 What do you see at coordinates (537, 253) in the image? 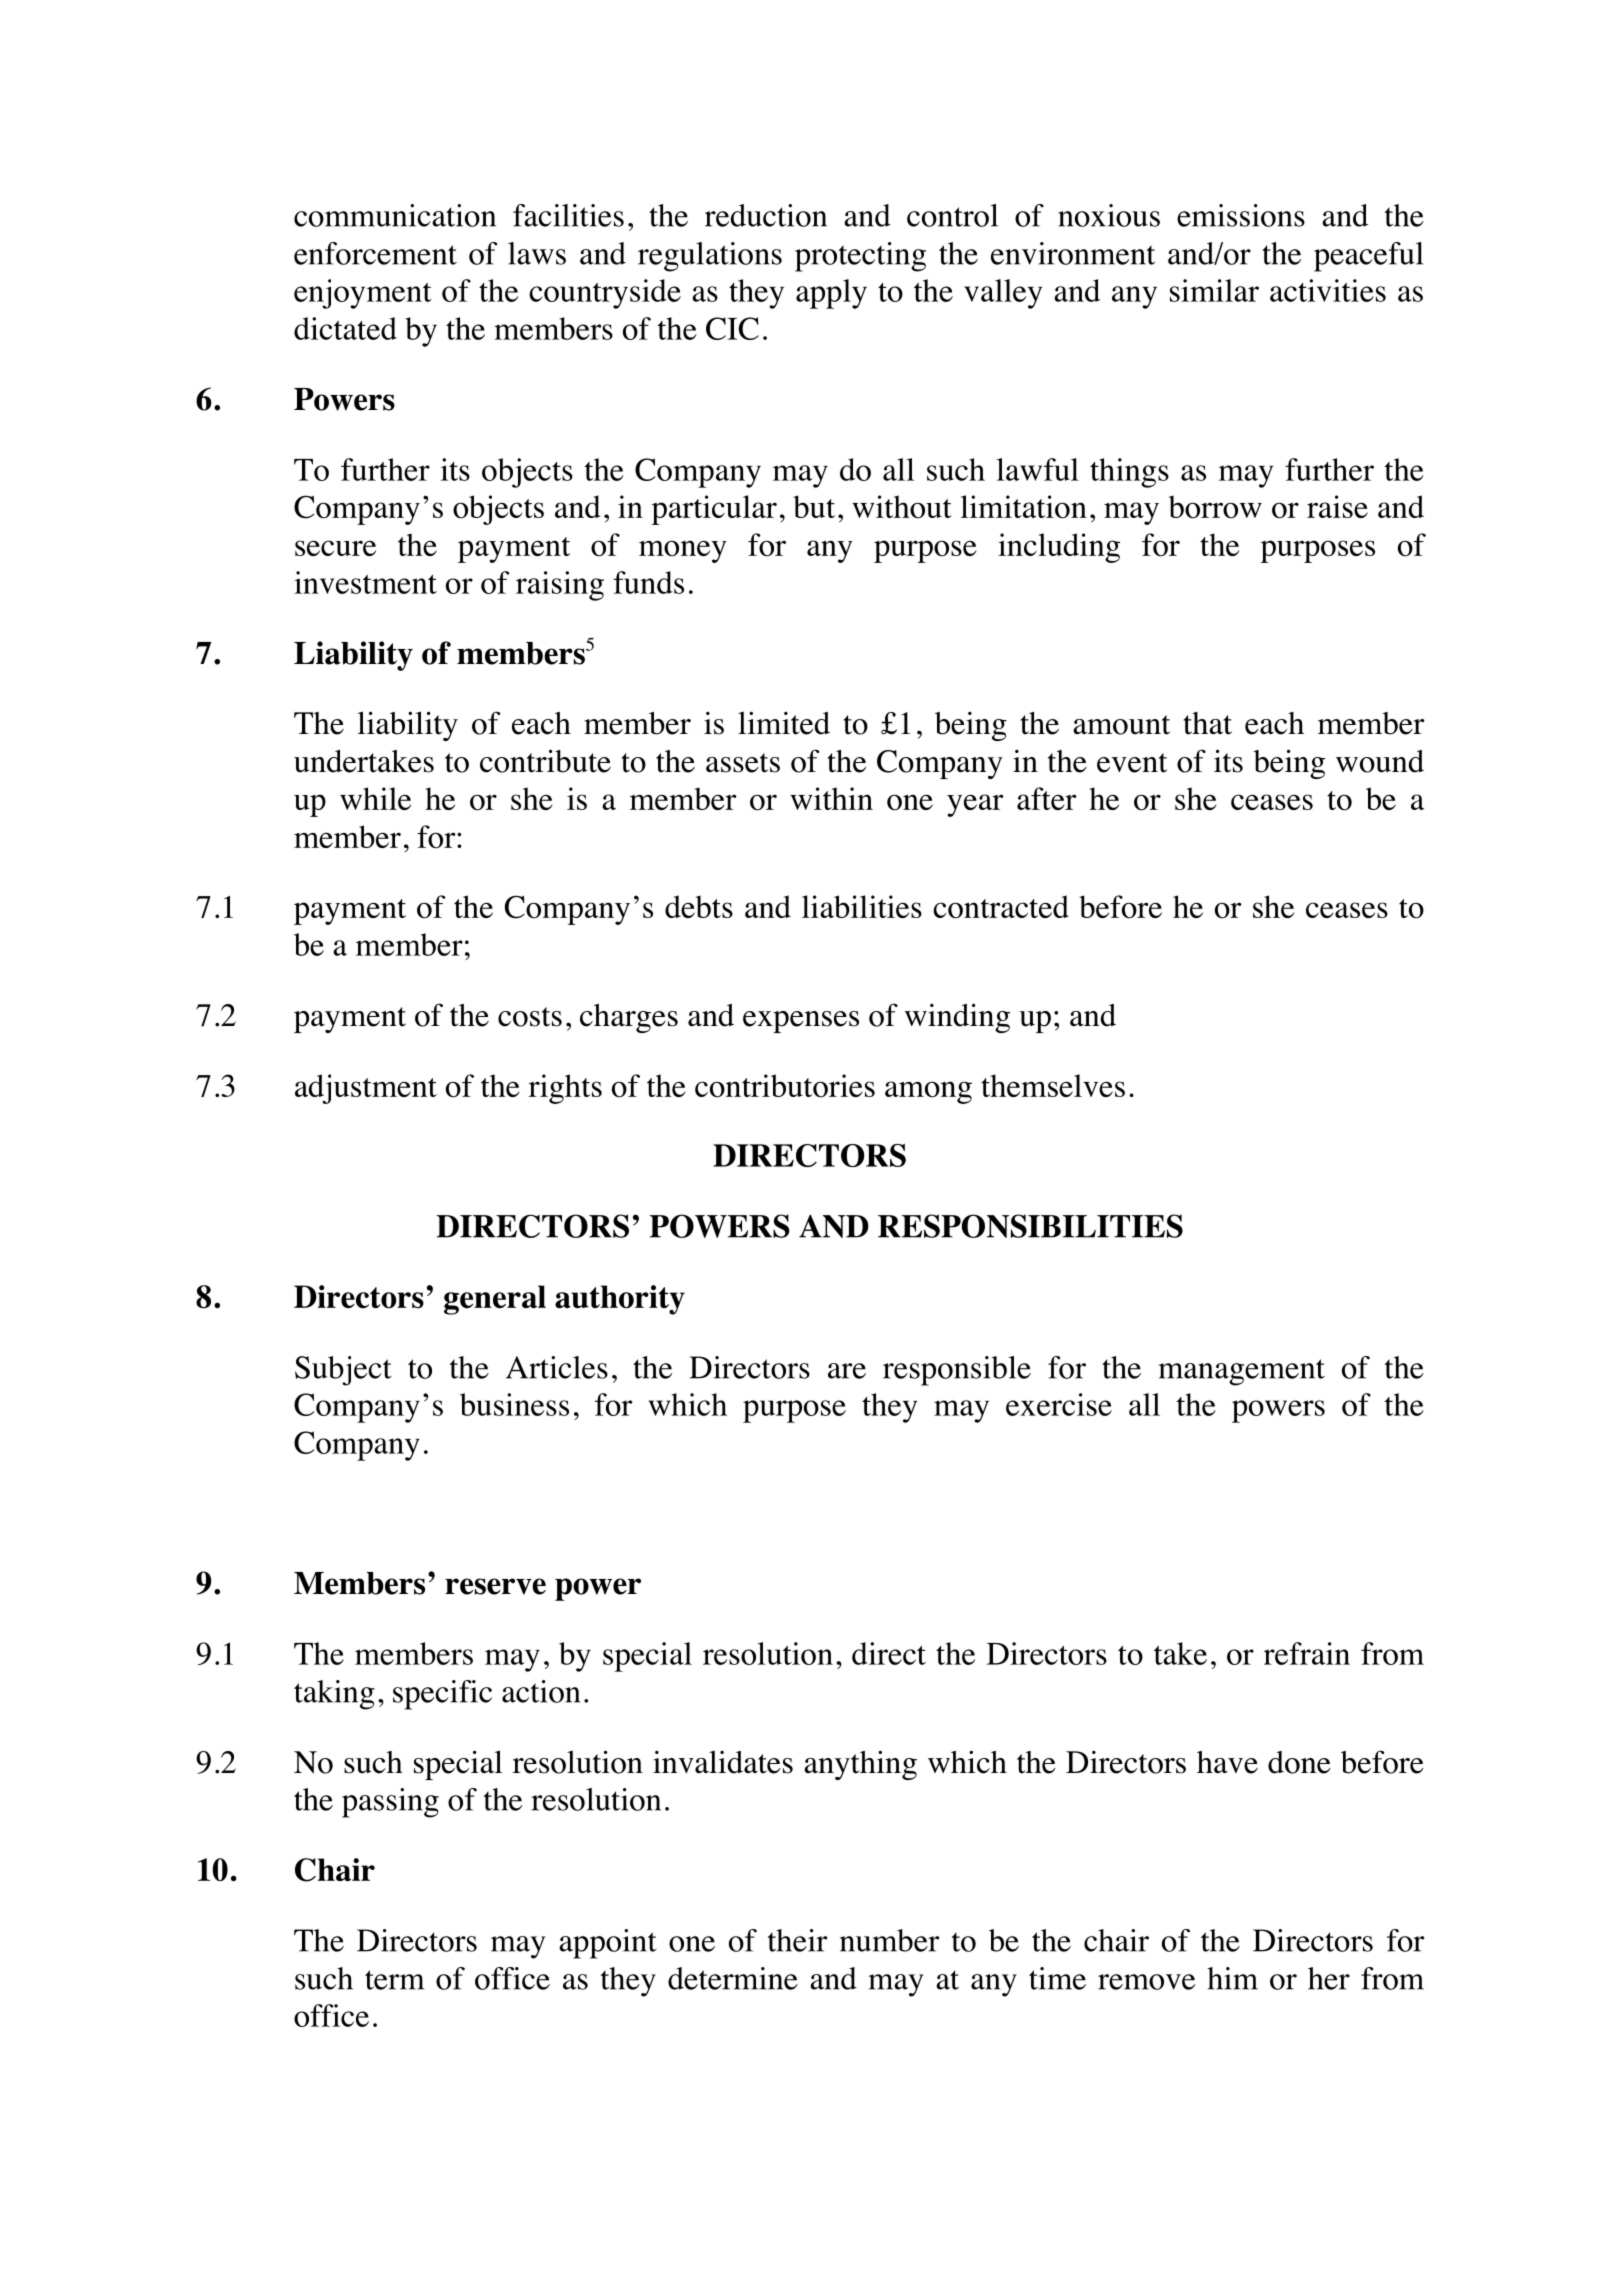
I see `laws` at bounding box center [537, 253].
